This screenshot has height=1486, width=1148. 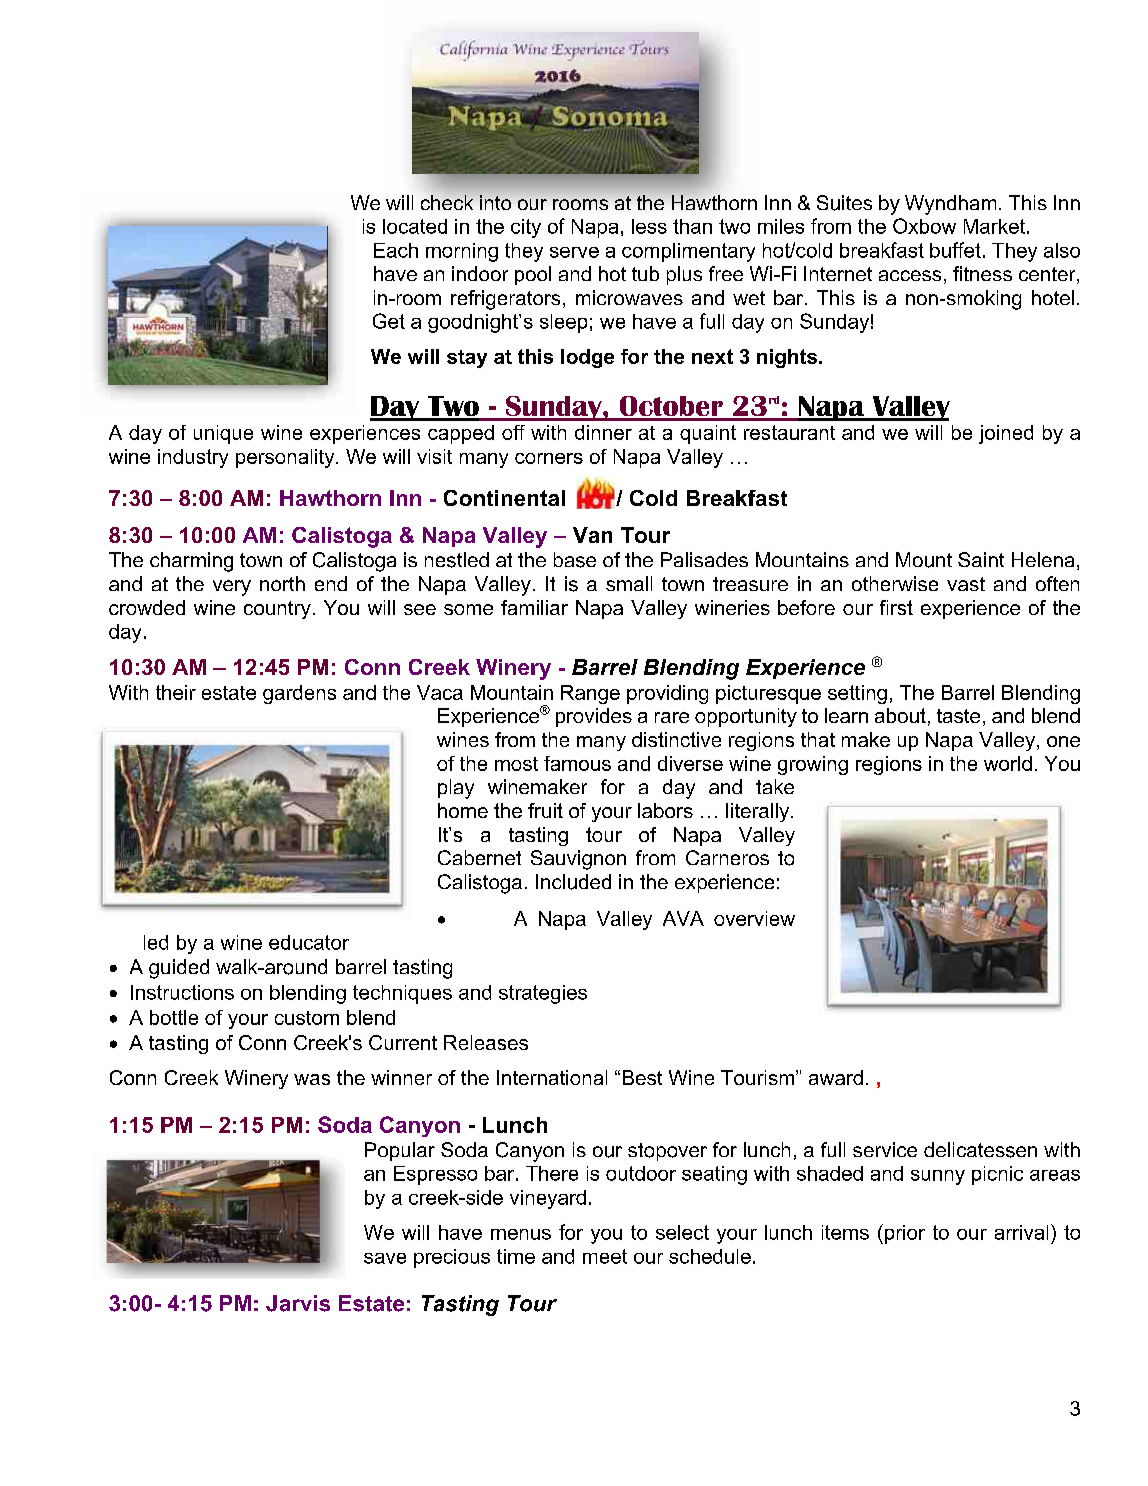 What do you see at coordinates (299, 694) in the screenshot?
I see `gardens` at bounding box center [299, 694].
